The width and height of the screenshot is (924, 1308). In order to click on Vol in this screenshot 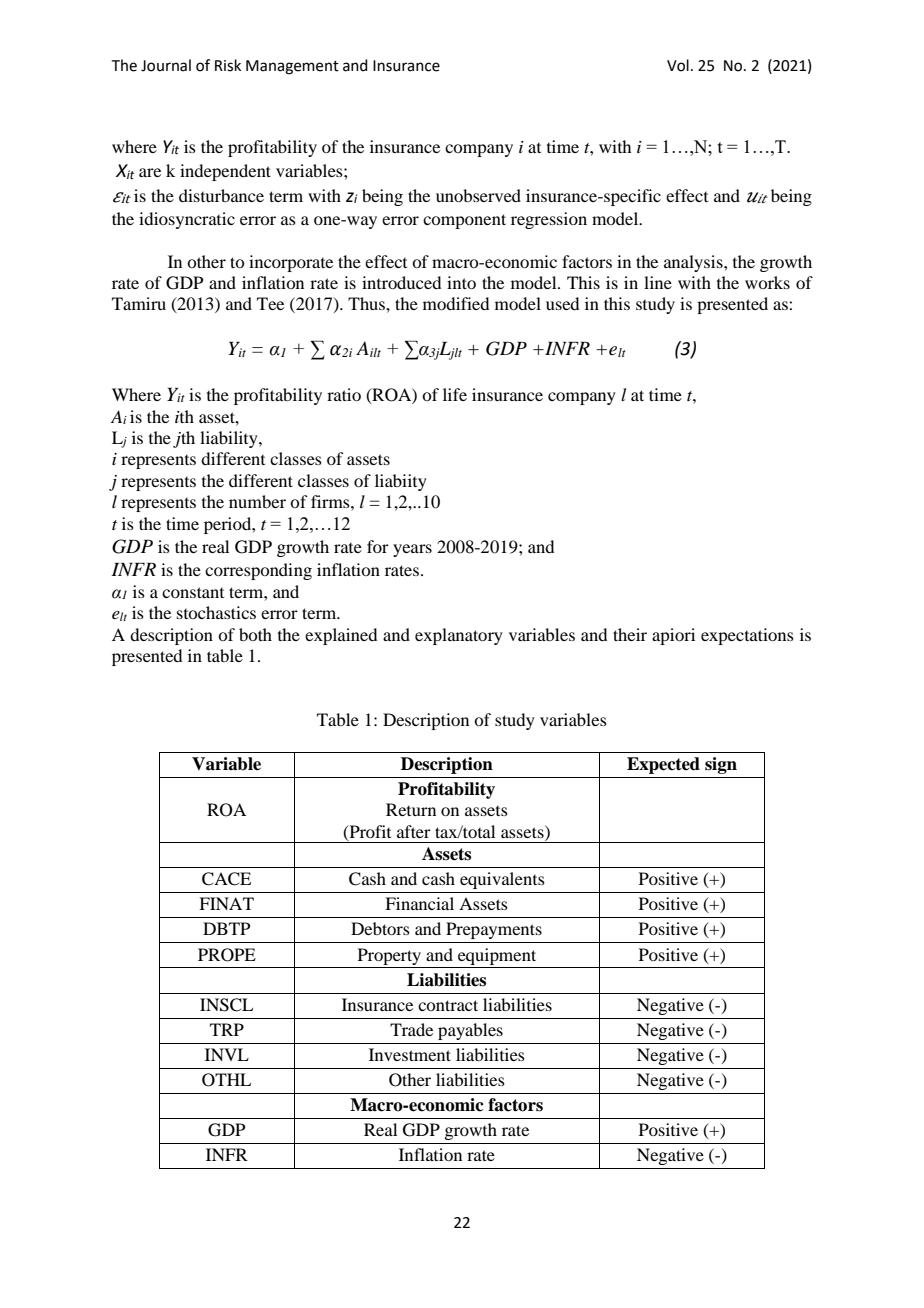, I will do `click(678, 65)`.
